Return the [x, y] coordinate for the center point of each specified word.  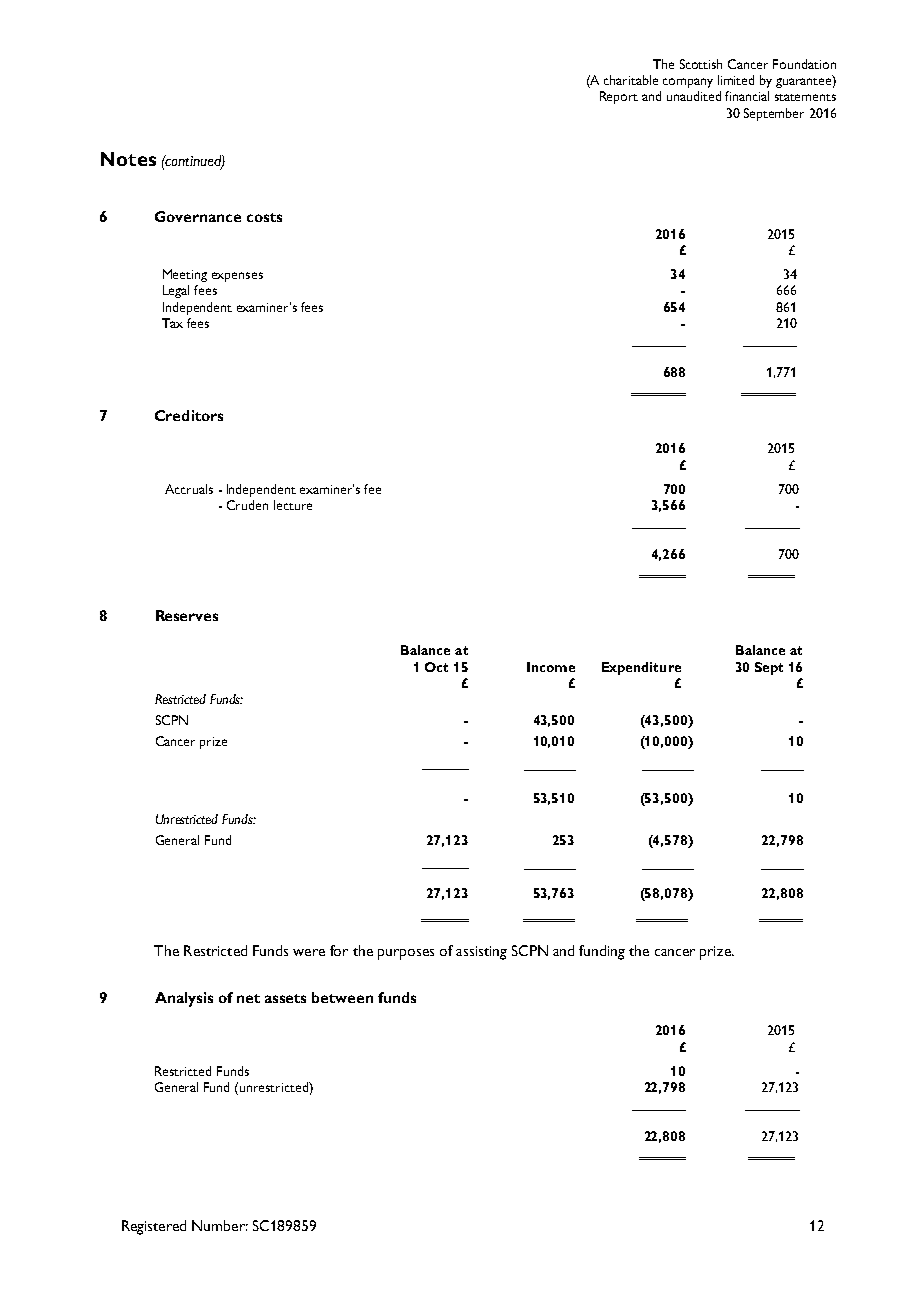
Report [619, 97]
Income [551, 667]
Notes [128, 159]
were [309, 952]
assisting [481, 953]
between [342, 997]
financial [747, 96]
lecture [293, 505]
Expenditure [641, 668]
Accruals [189, 489]
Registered [154, 1227]
